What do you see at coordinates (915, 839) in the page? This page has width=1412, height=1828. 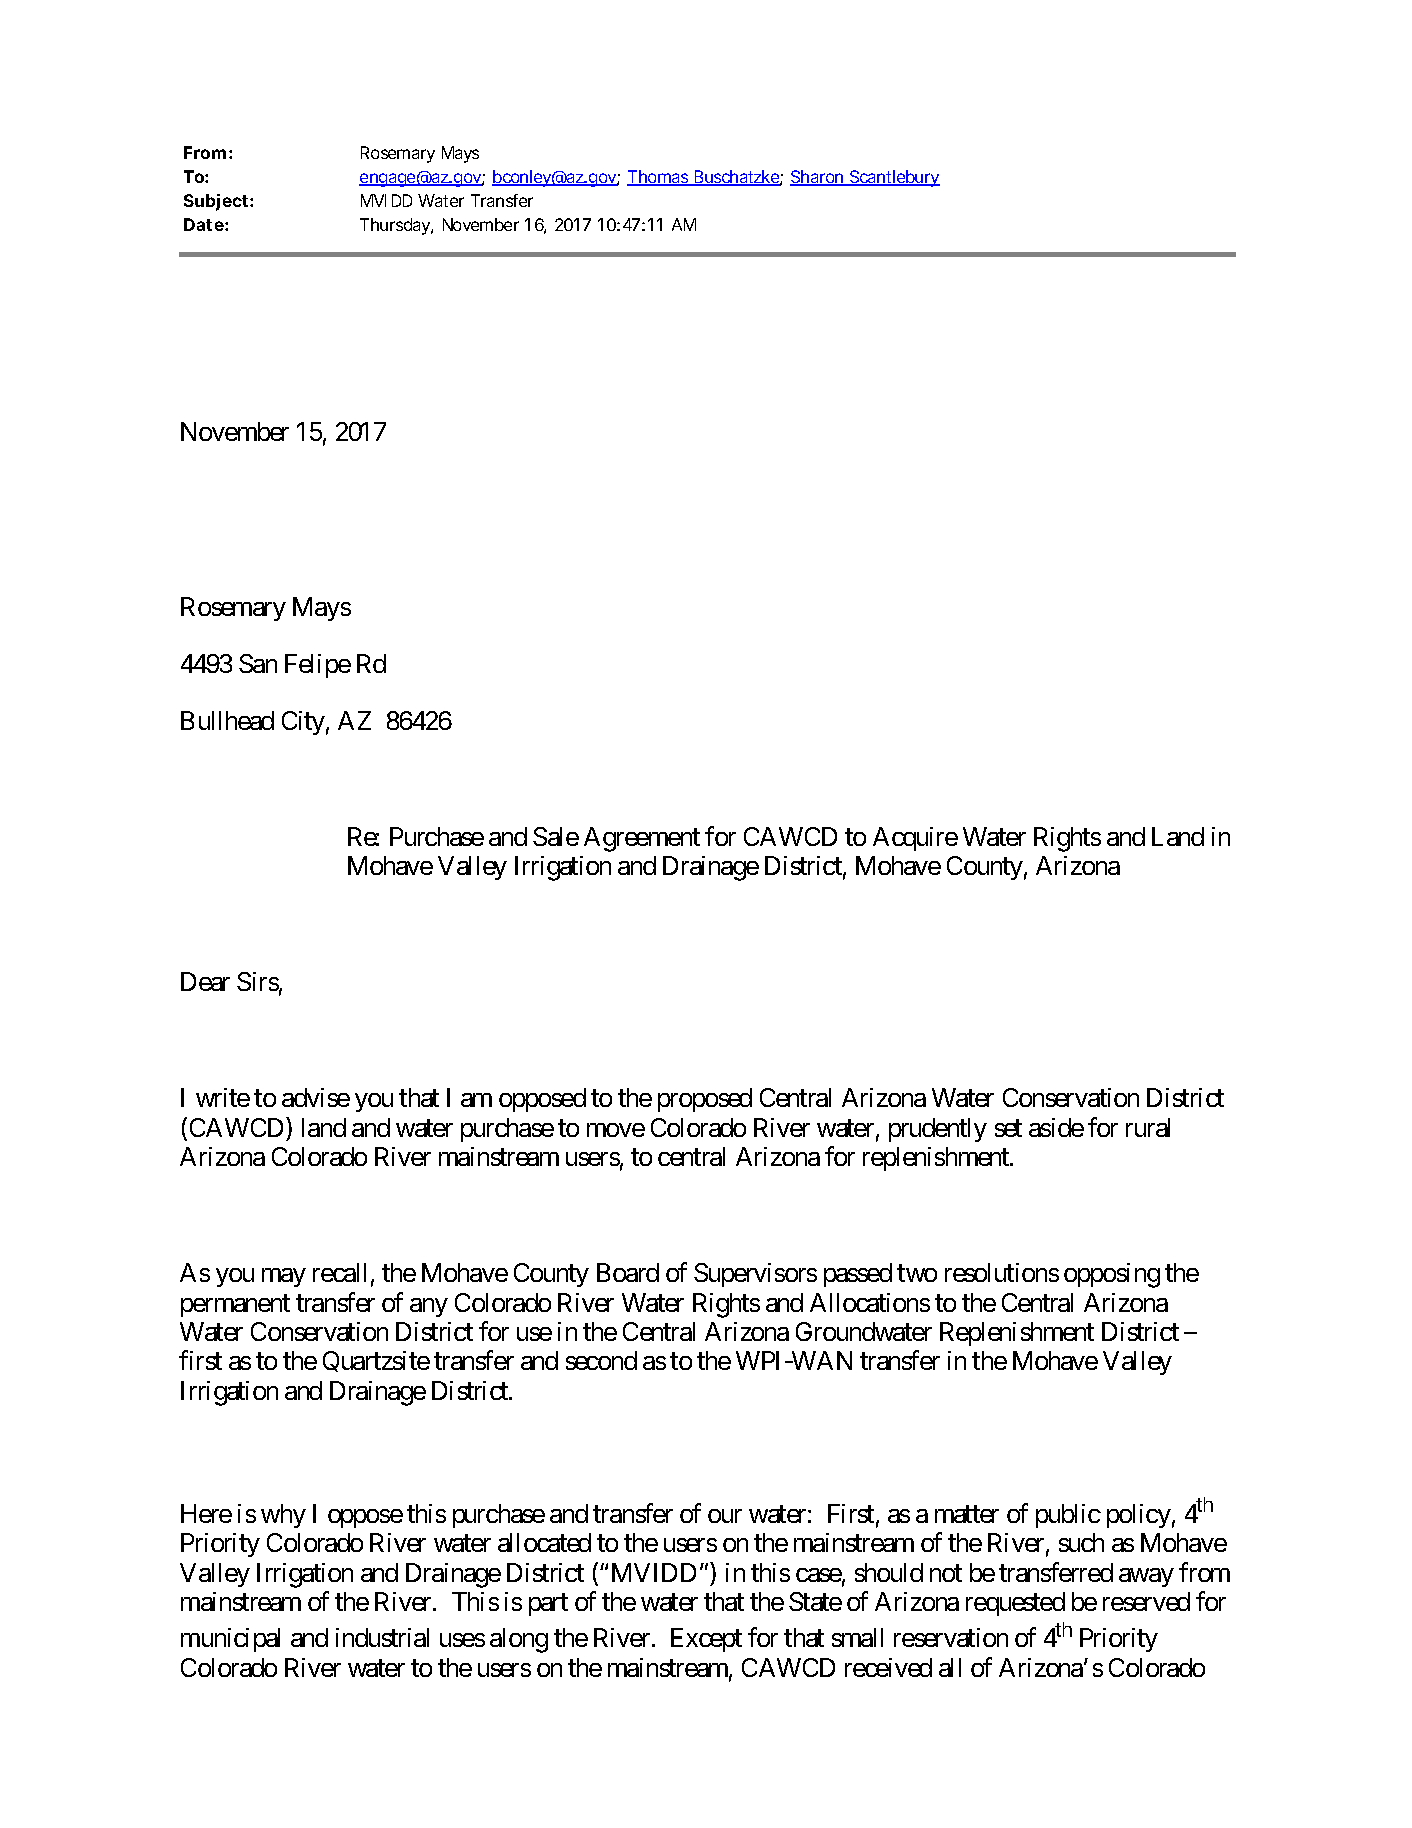 I see `Acquire` at bounding box center [915, 839].
